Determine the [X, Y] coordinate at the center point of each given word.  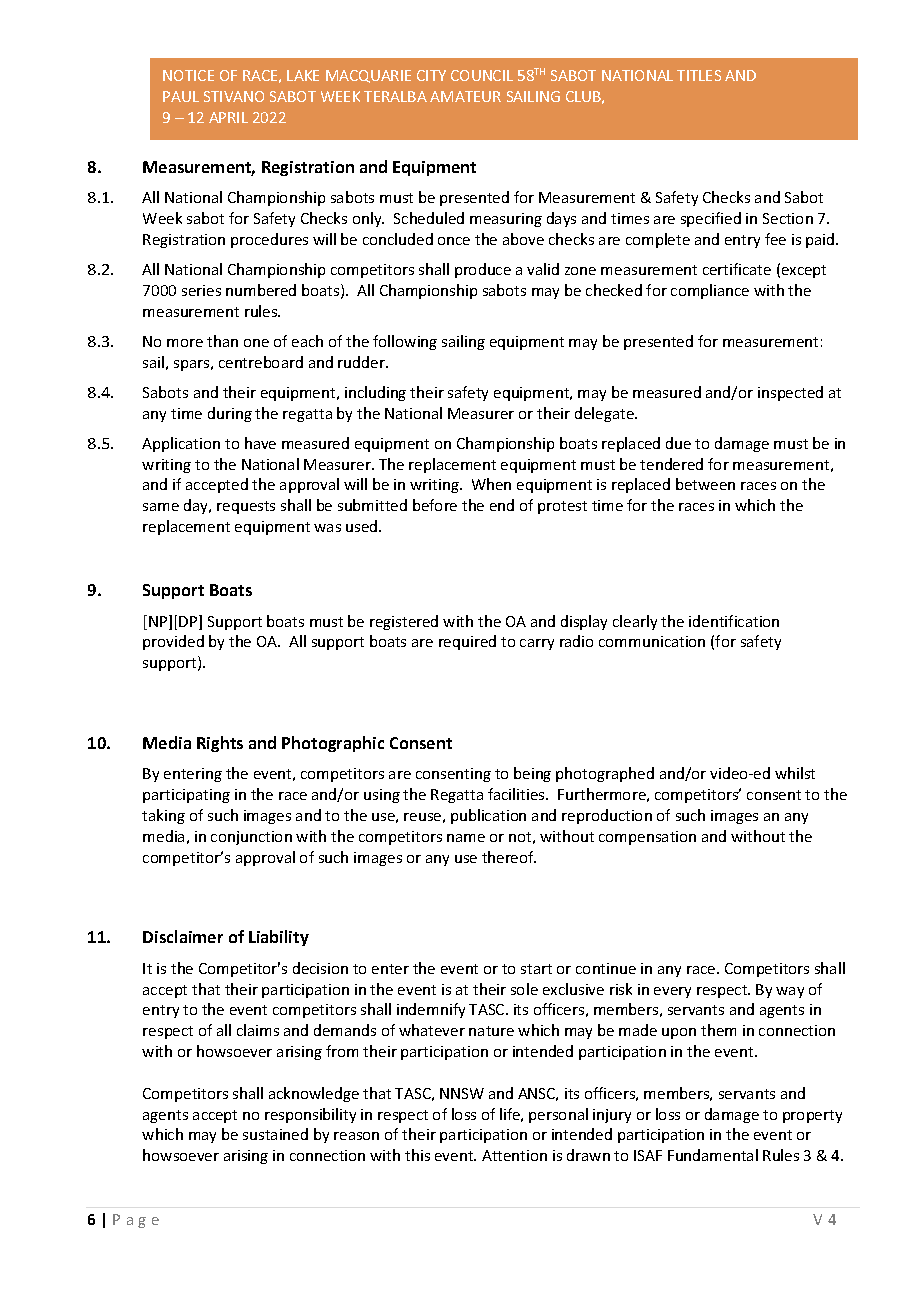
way [790, 992]
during [230, 414]
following [405, 342]
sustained [275, 1134]
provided [173, 642]
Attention [514, 1155]
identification [734, 621]
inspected [790, 393]
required [467, 642]
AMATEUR [465, 96]
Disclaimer [183, 936]
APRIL [228, 117]
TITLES [699, 75]
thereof [509, 857]
